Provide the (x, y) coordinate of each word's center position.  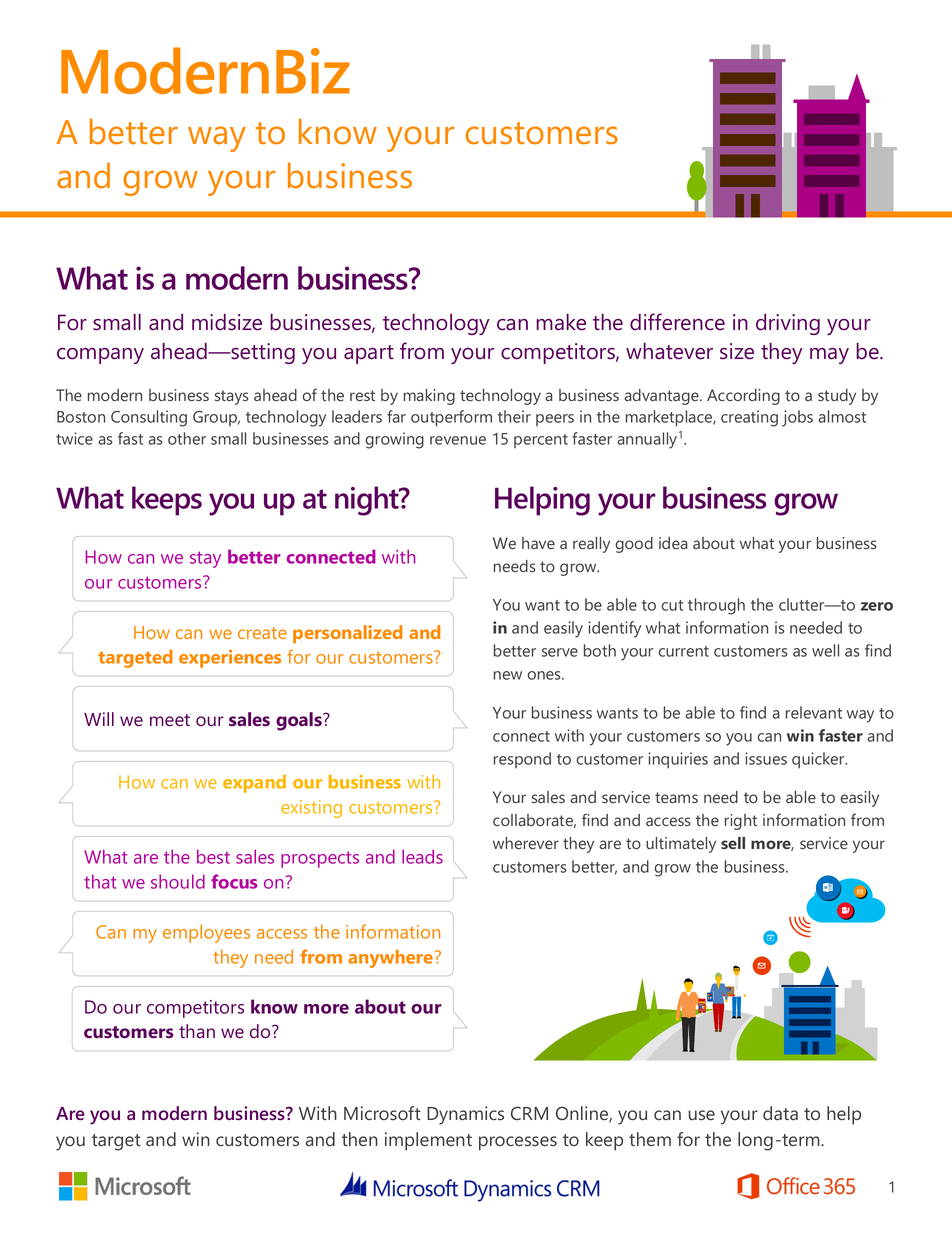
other (187, 438)
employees (206, 934)
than (197, 1031)
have (538, 543)
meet (170, 720)
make (561, 322)
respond (522, 760)
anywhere (390, 959)
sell (733, 843)
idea (673, 543)
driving (788, 324)
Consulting (149, 418)
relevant (814, 712)
